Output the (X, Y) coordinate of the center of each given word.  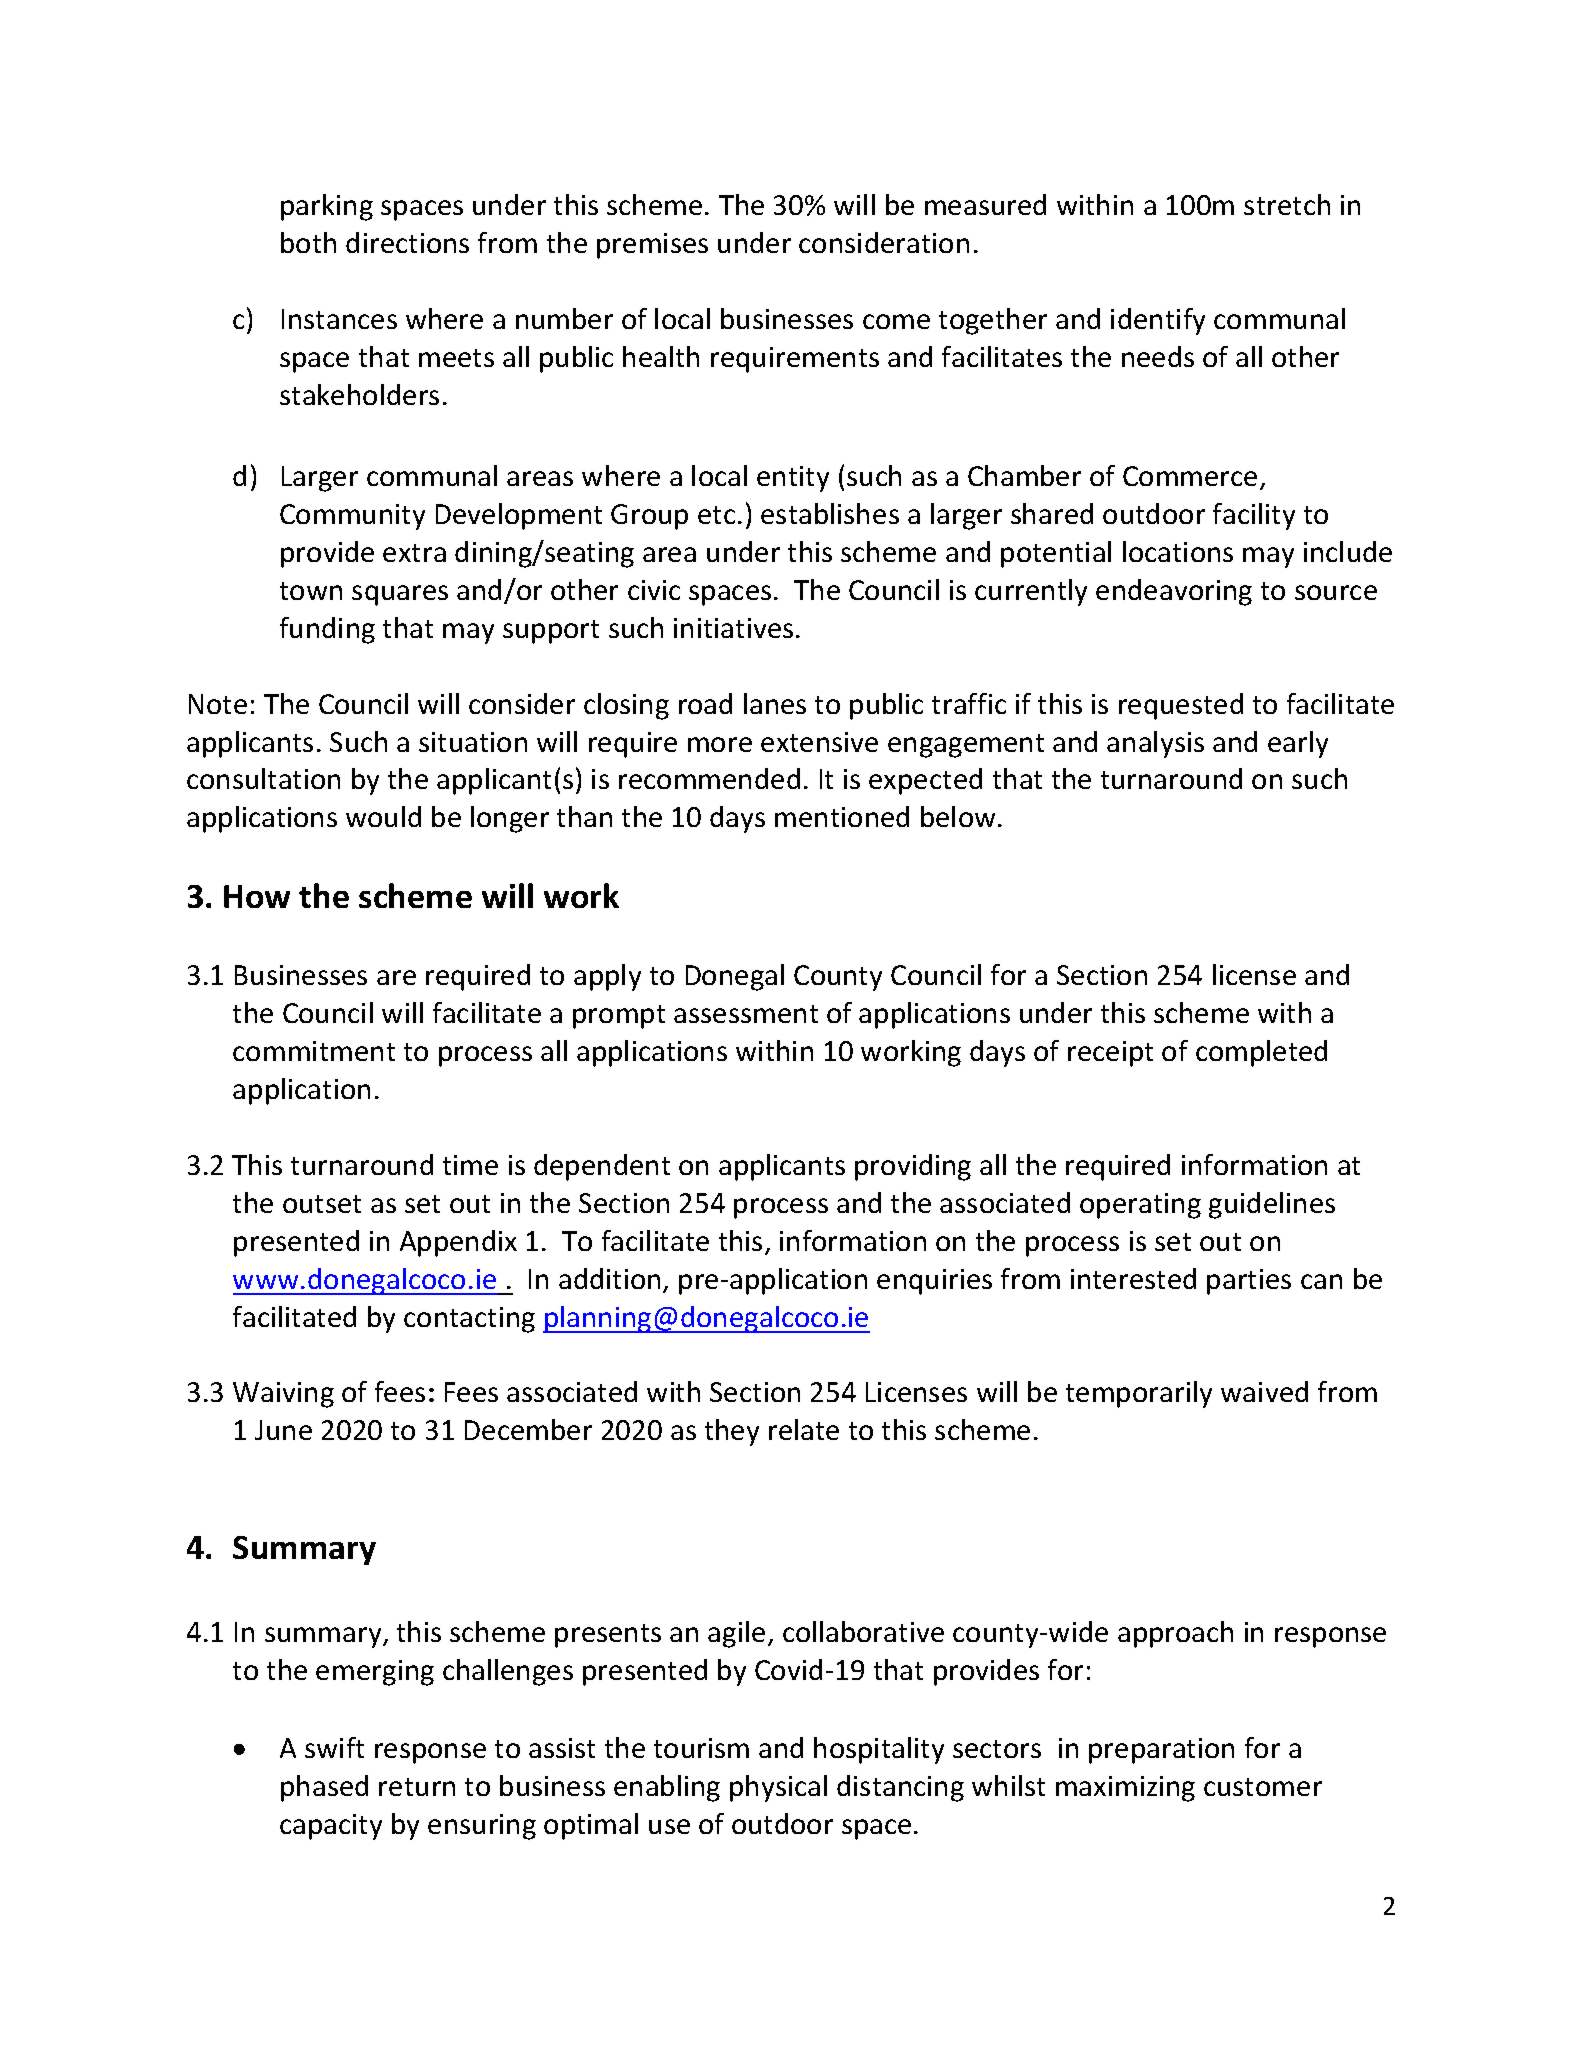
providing (913, 1167)
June (283, 1430)
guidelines (1272, 1205)
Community (352, 517)
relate (804, 1429)
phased (324, 1788)
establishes (830, 513)
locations (1178, 551)
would (383, 816)
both (308, 242)
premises (652, 246)
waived (1264, 1391)
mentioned (842, 816)
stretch (1287, 204)
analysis (1155, 744)
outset (322, 1204)
